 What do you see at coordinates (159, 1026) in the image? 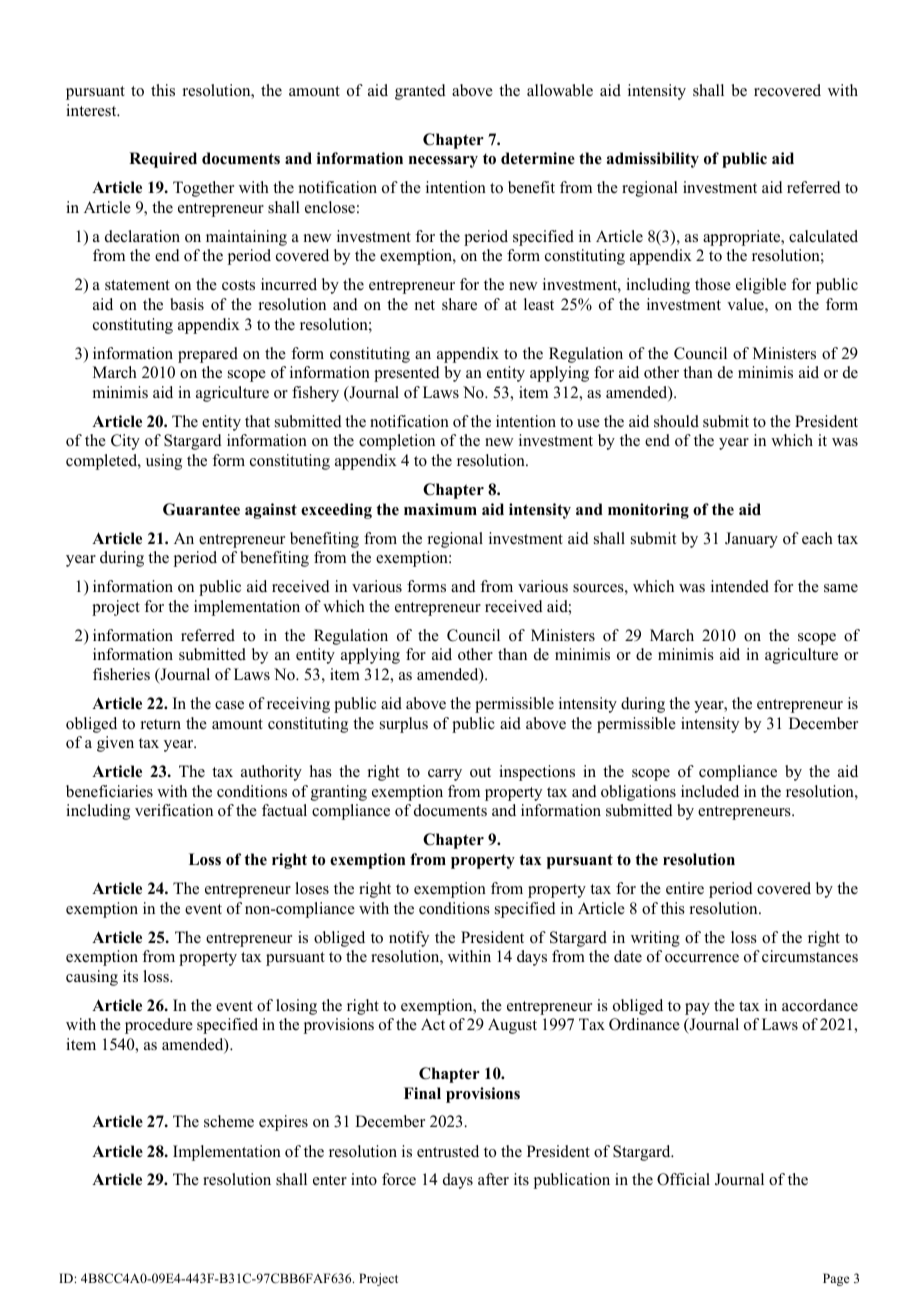
I see `procedure` at bounding box center [159, 1026].
